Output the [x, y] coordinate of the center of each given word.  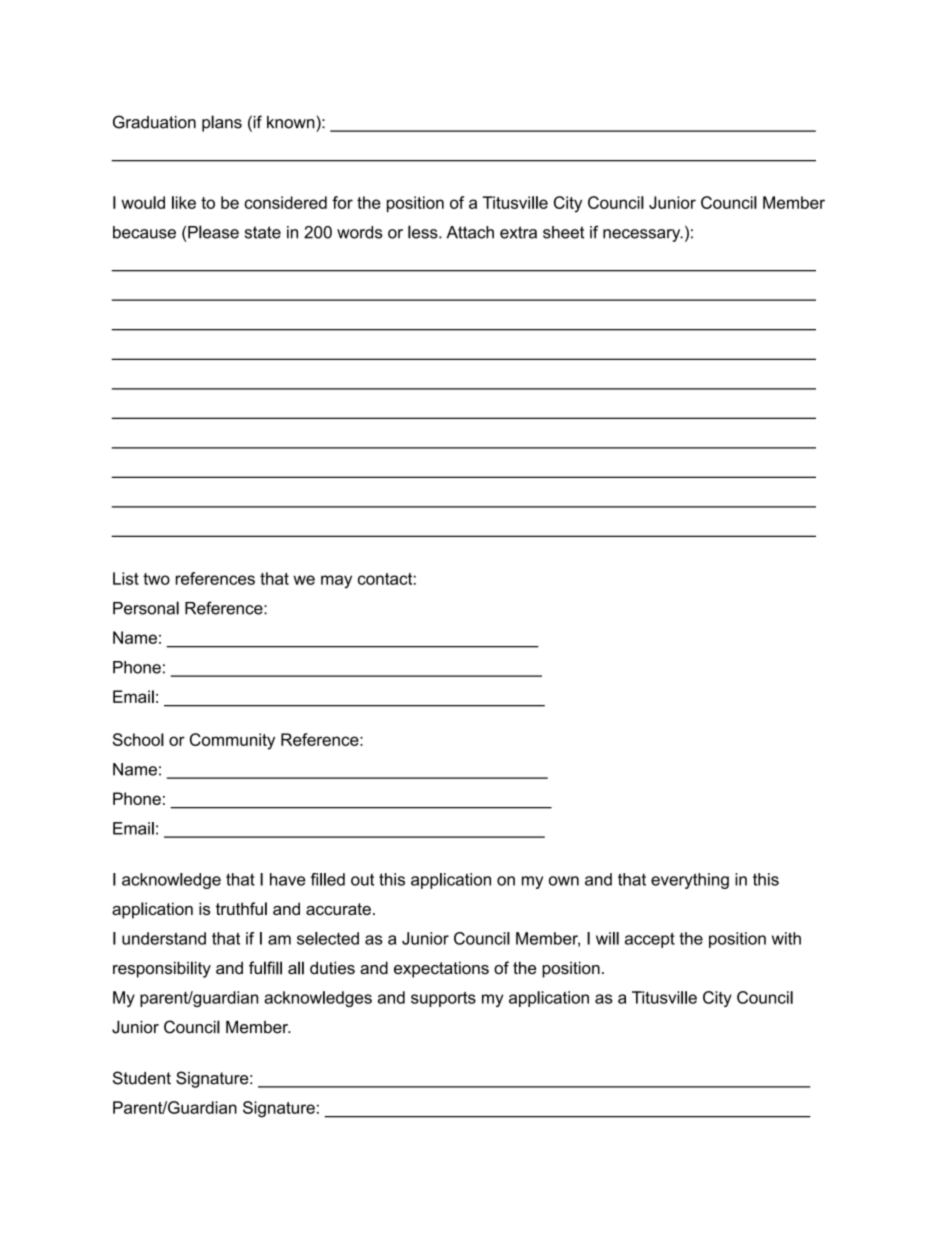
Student [142, 1078]
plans [222, 123]
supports [443, 999]
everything [690, 881]
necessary [643, 235]
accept [650, 940]
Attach [470, 232]
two [156, 579]
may [336, 582]
